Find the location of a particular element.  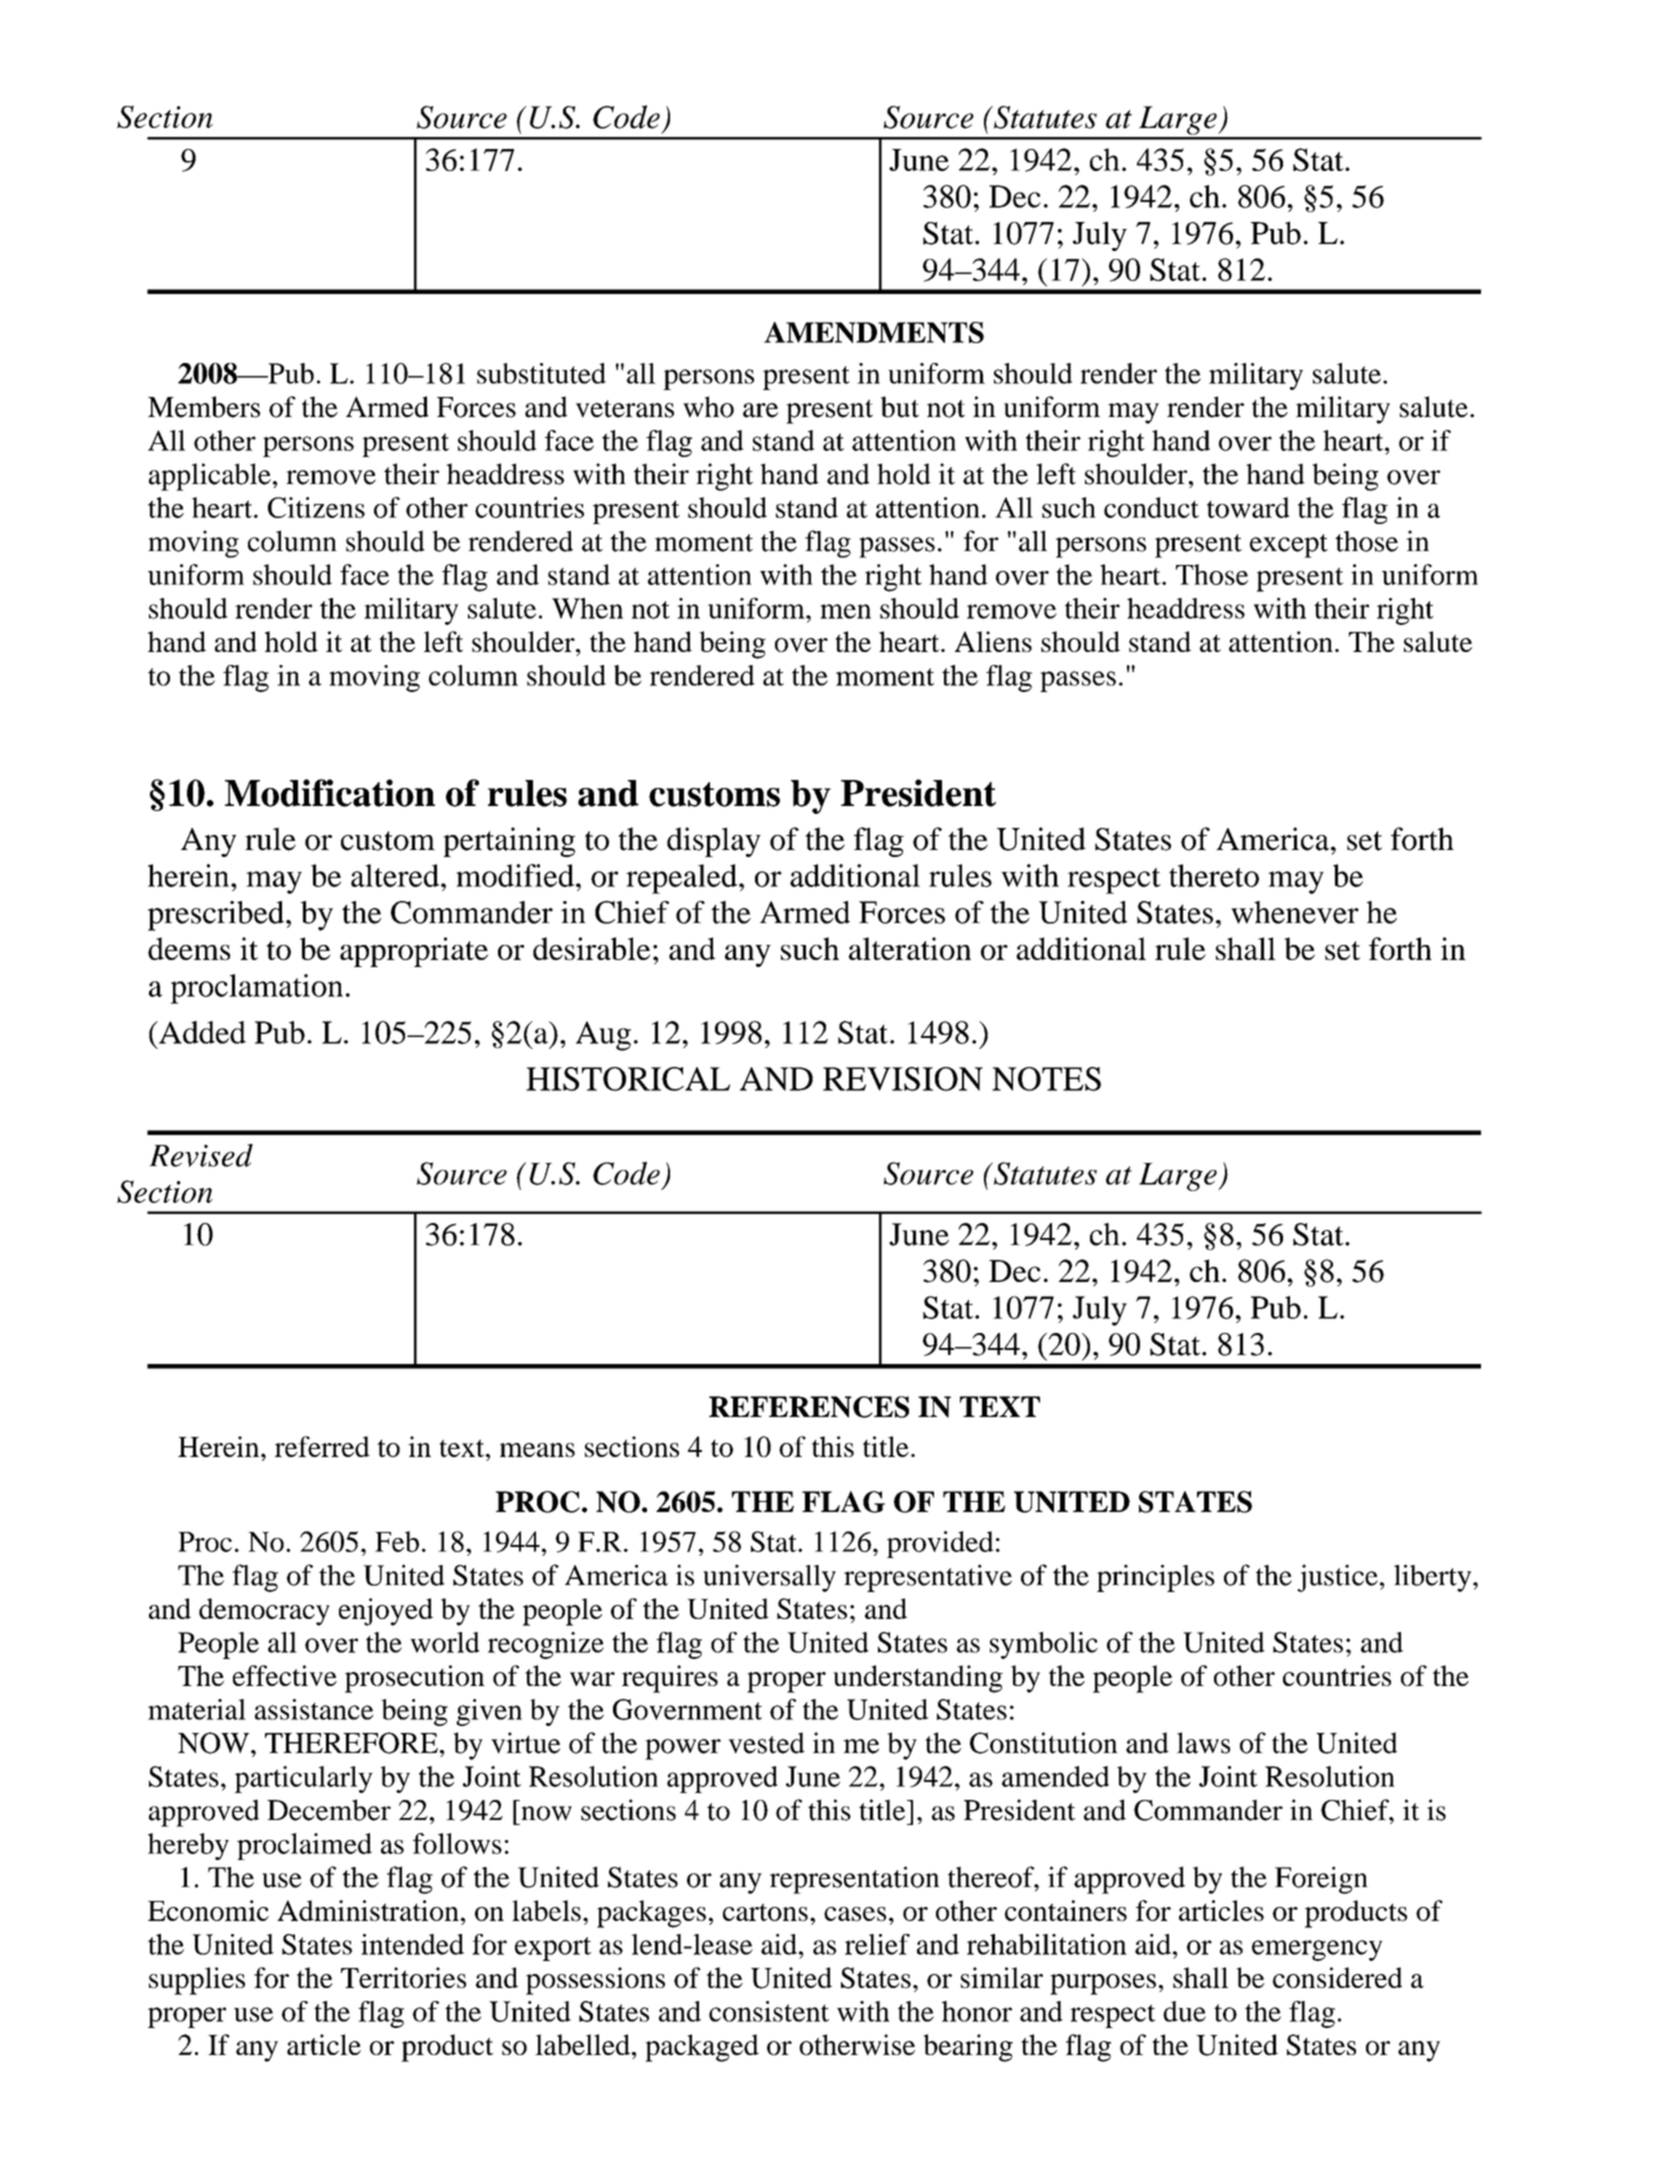

considered is located at coordinates (1337, 1977).
